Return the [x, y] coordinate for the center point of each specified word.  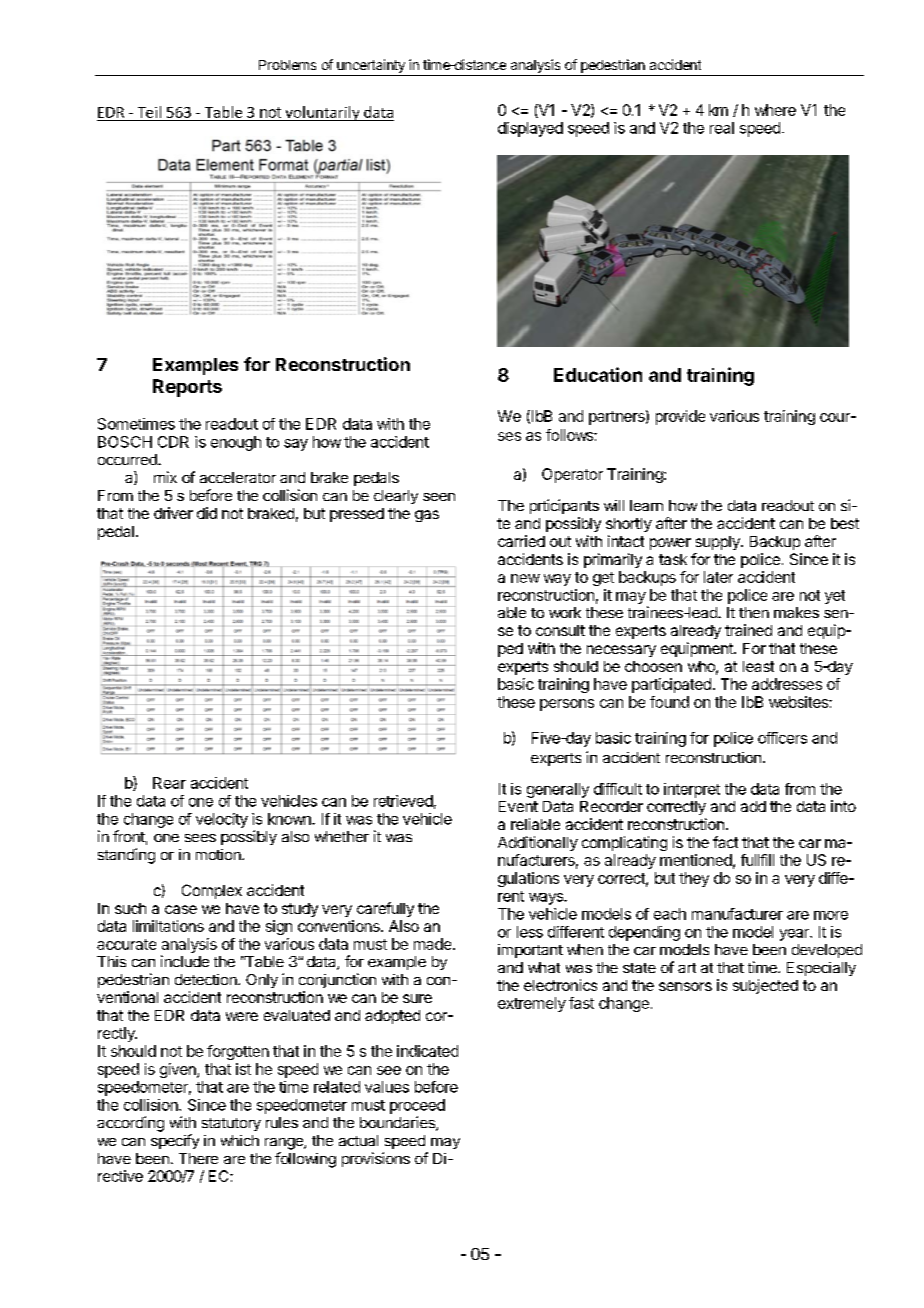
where [775, 110]
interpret [692, 790]
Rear [169, 783]
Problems [287, 65]
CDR [173, 442]
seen [439, 497]
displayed [530, 129]
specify [175, 1141]
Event [518, 806]
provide [680, 417]
